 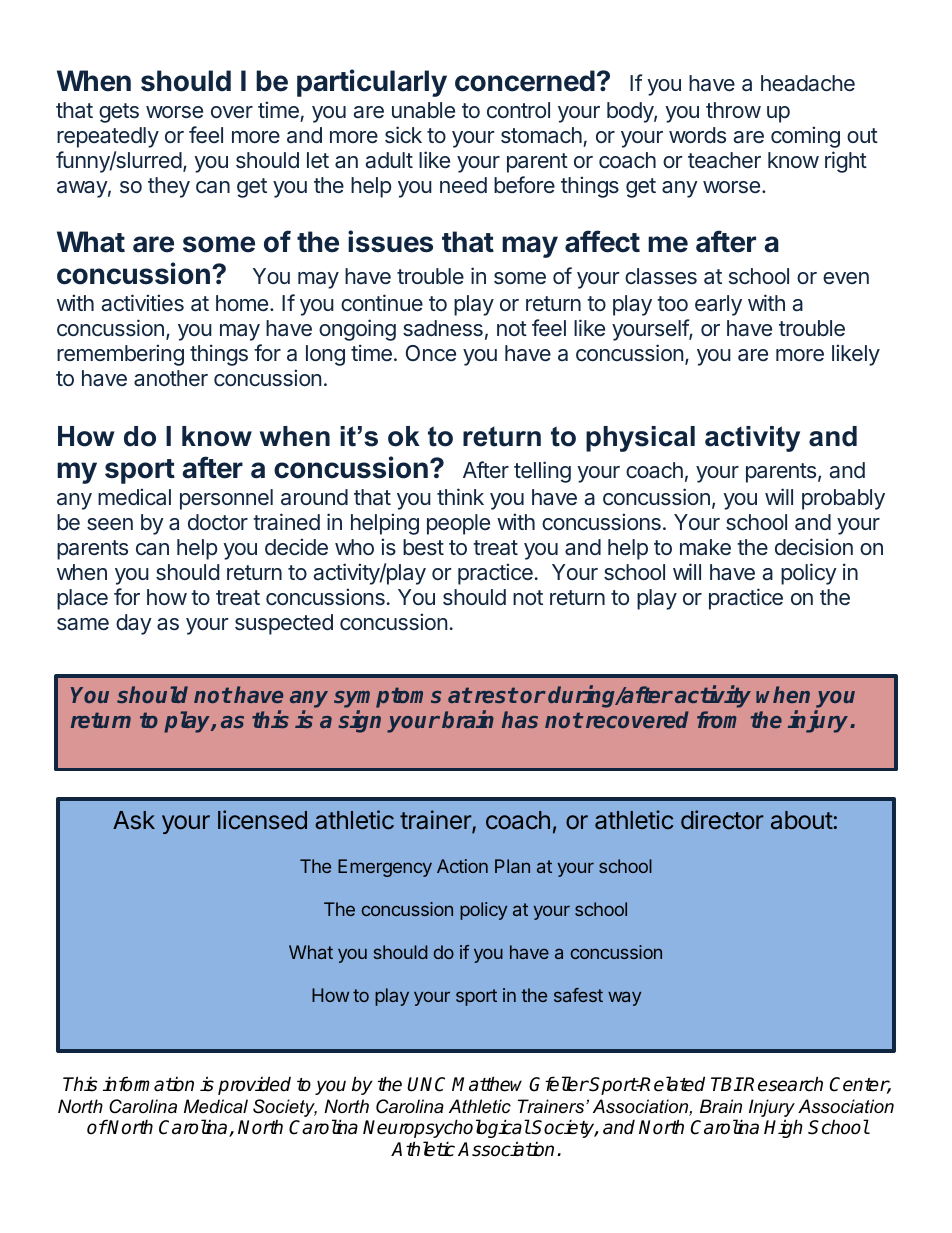 I want to click on unable, so click(x=423, y=110).
